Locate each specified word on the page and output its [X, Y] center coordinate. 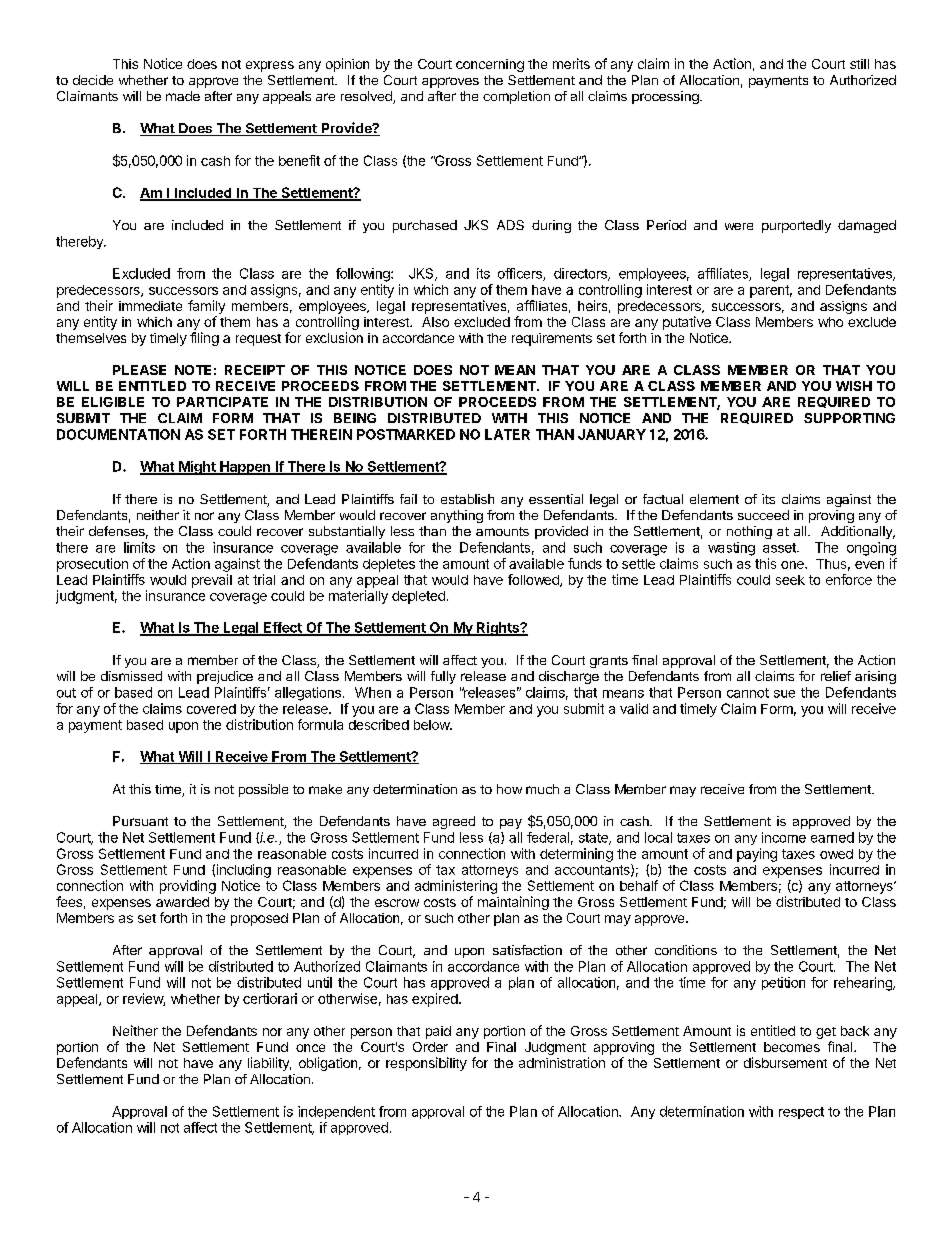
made [183, 96]
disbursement [785, 1062]
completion [516, 97]
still [859, 64]
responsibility [426, 1064]
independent [336, 1112]
